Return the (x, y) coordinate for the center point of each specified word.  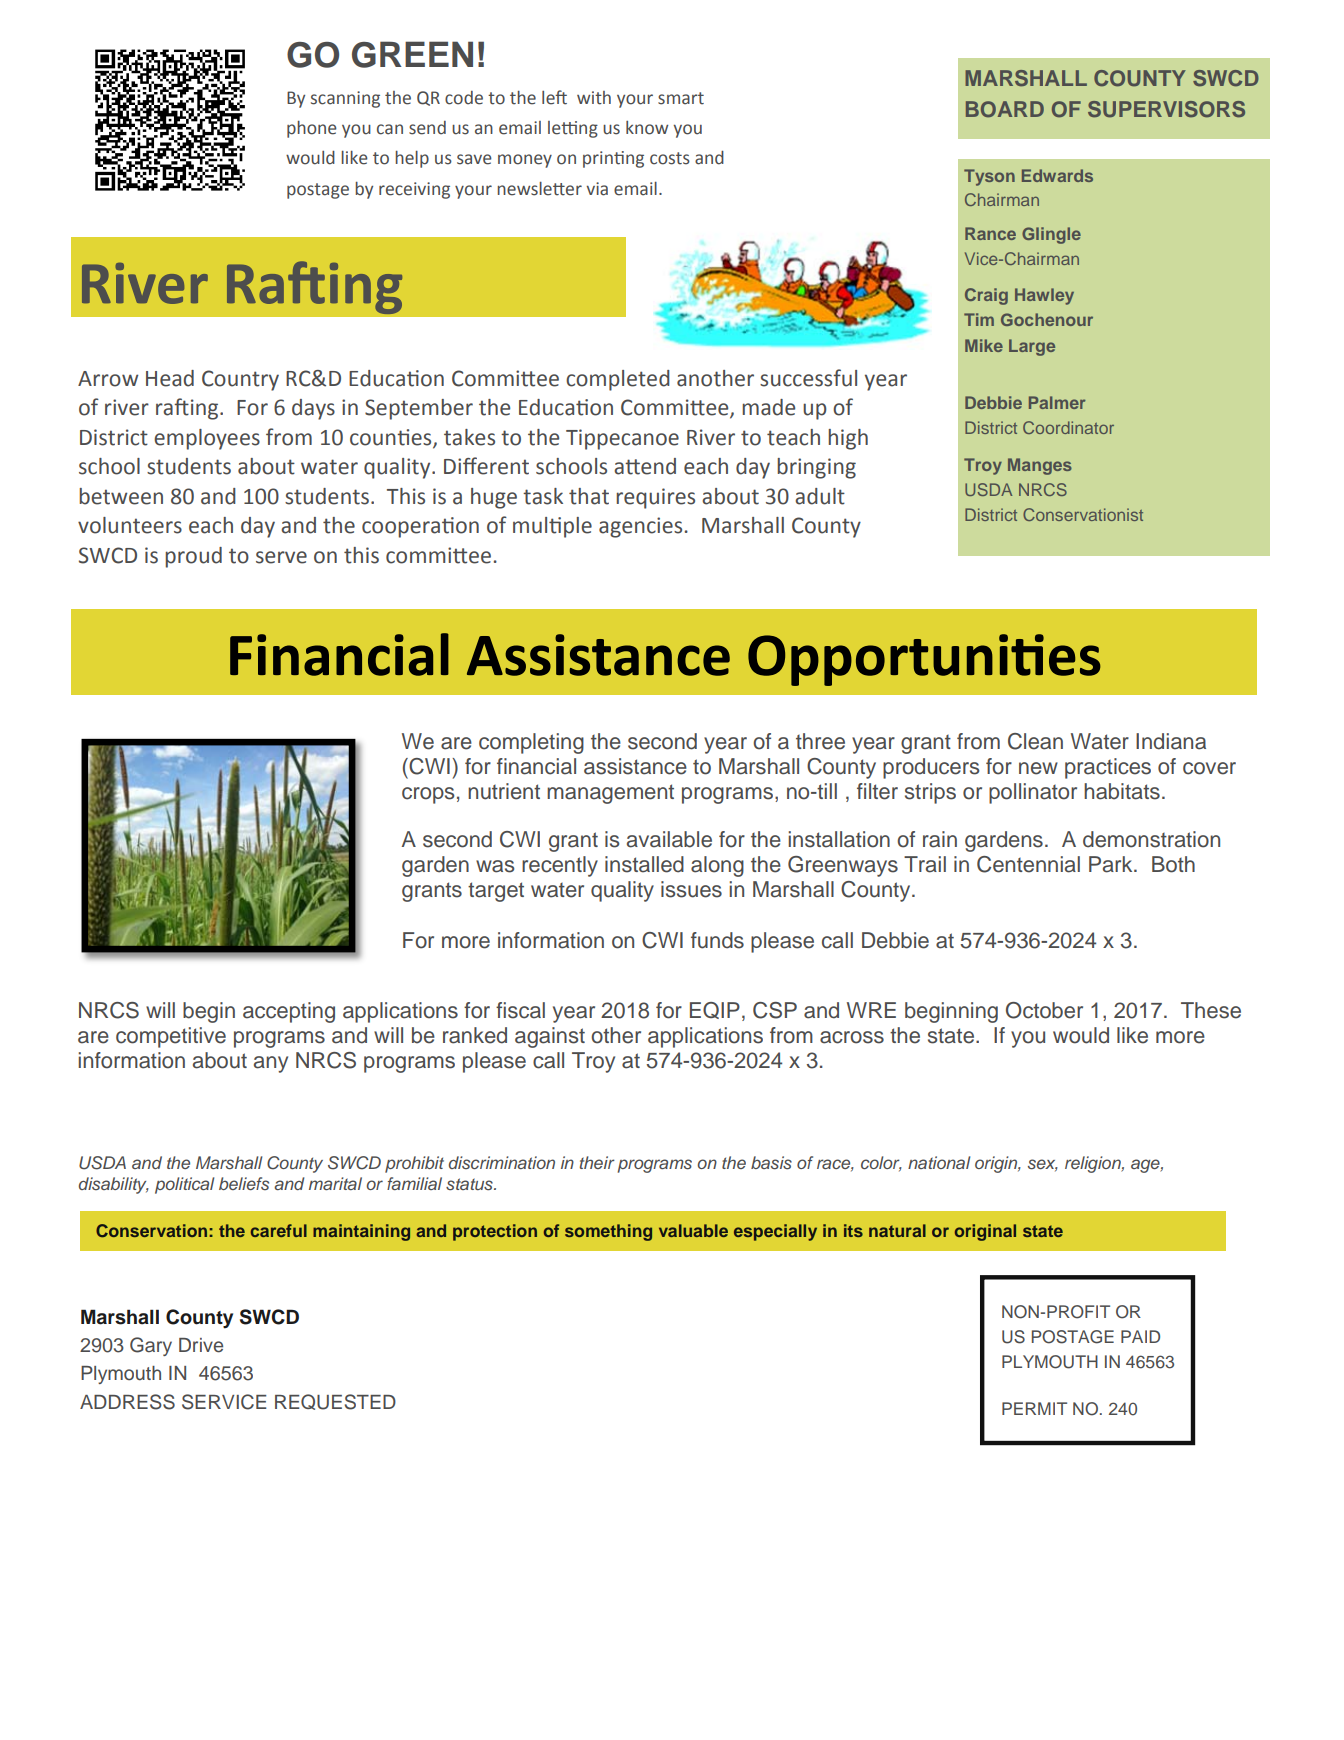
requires (655, 498)
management (610, 794)
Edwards (1057, 175)
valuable (693, 1230)
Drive (201, 1345)
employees (207, 439)
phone (312, 129)
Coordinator (1068, 427)
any (271, 1064)
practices (1108, 768)
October (1044, 1010)
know (647, 128)
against (550, 1037)
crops (428, 795)
